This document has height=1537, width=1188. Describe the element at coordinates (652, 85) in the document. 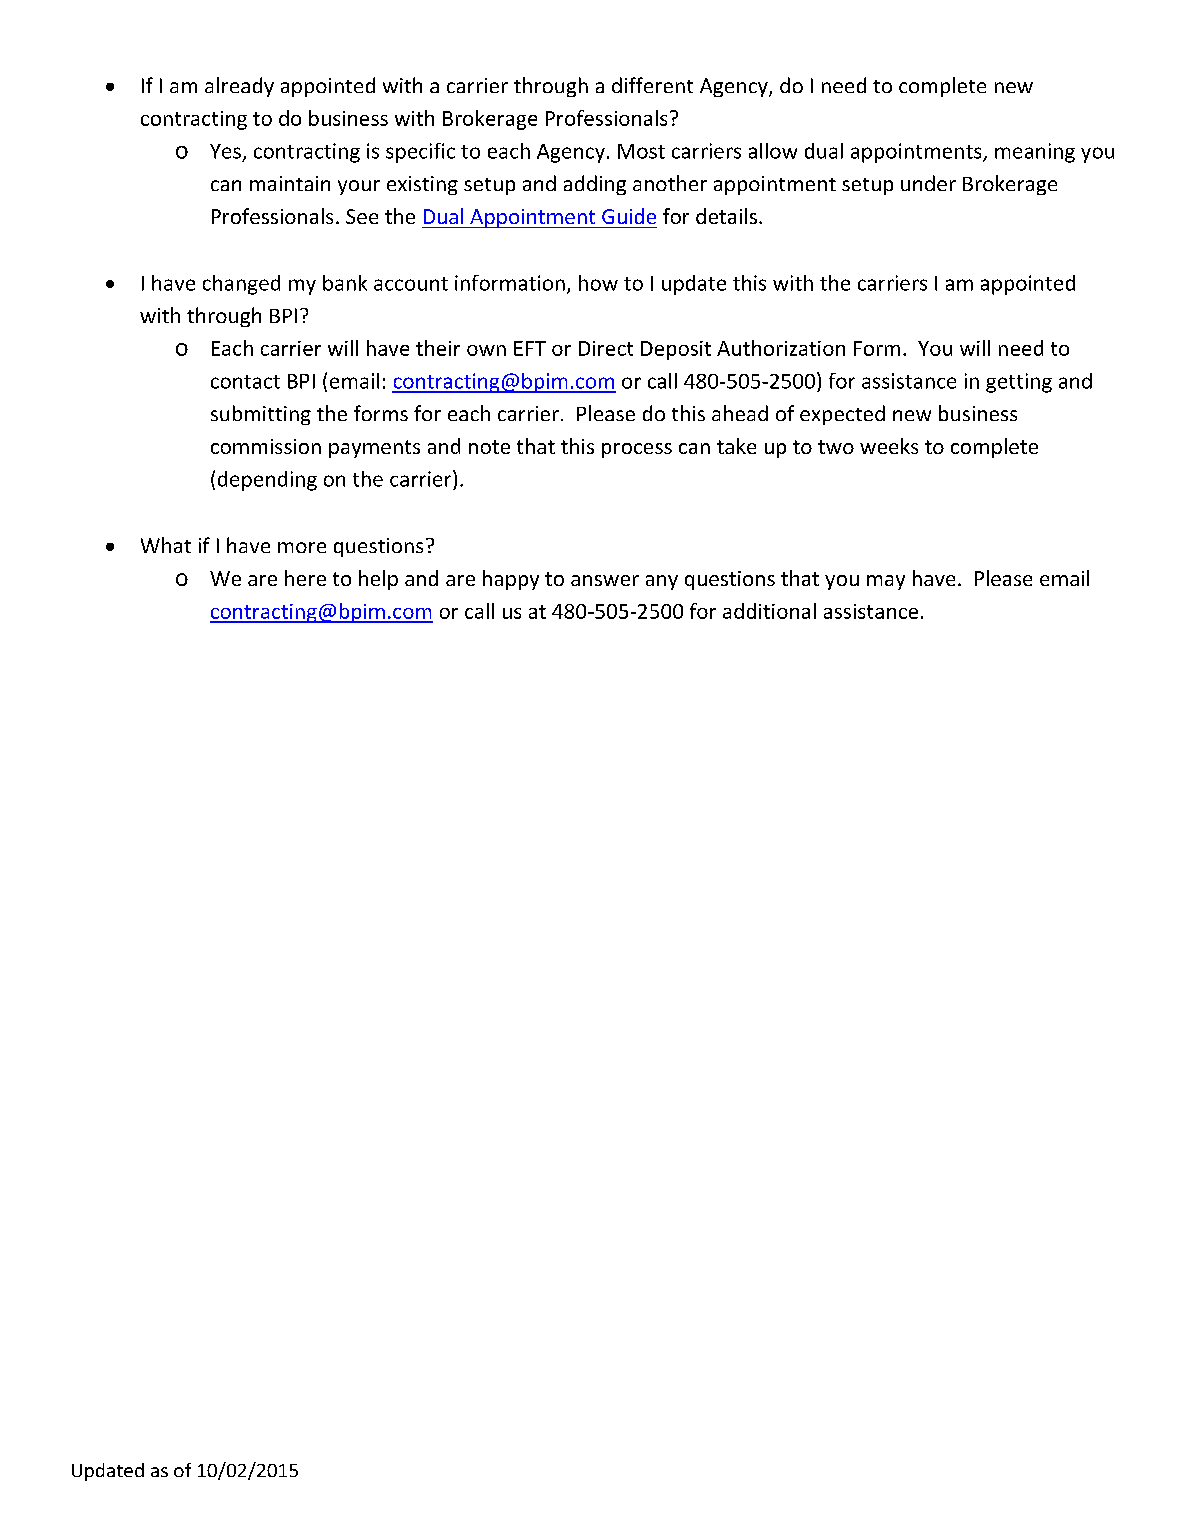

I see `different` at that location.
